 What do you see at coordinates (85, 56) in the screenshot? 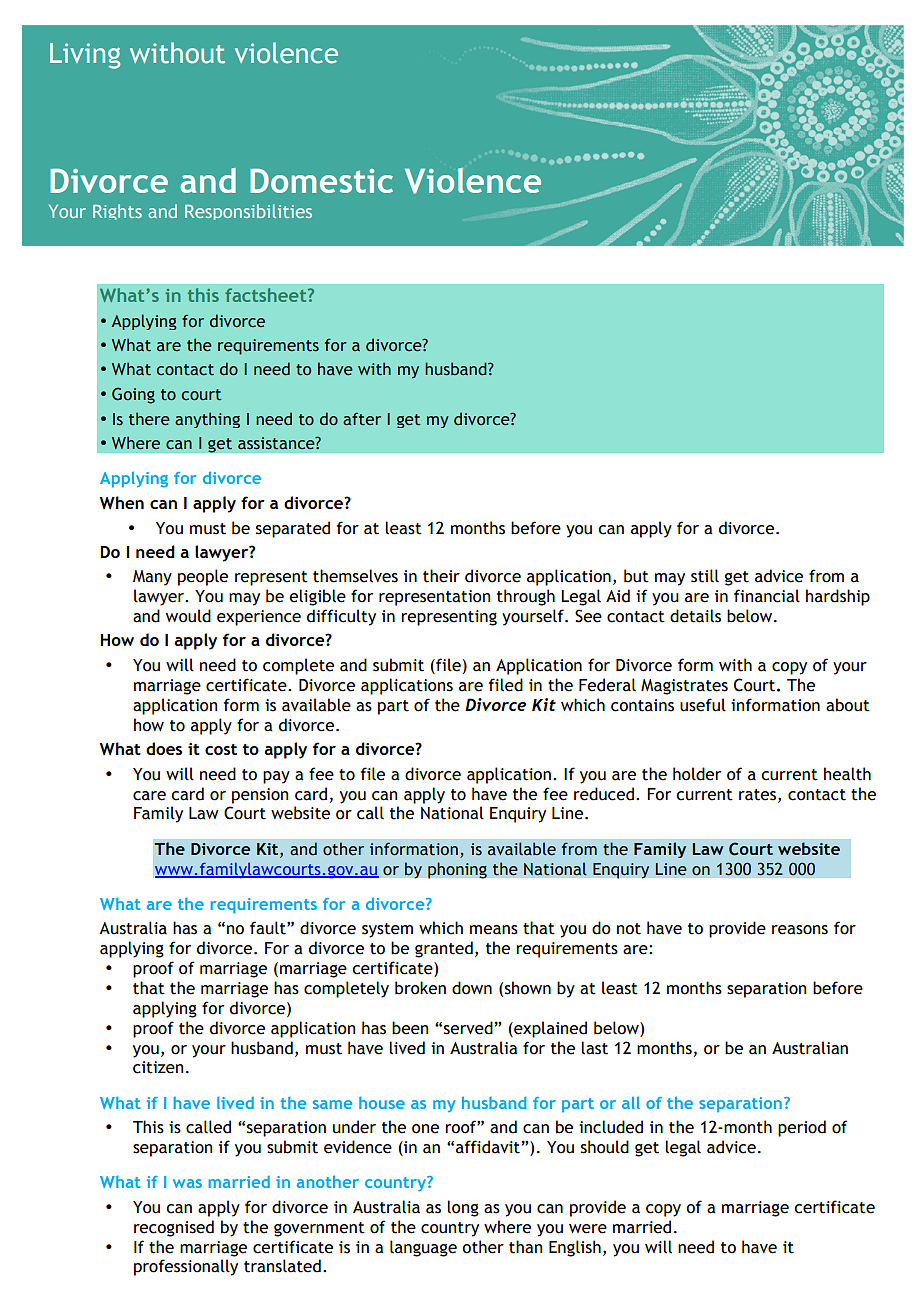
I see `Living` at bounding box center [85, 56].
